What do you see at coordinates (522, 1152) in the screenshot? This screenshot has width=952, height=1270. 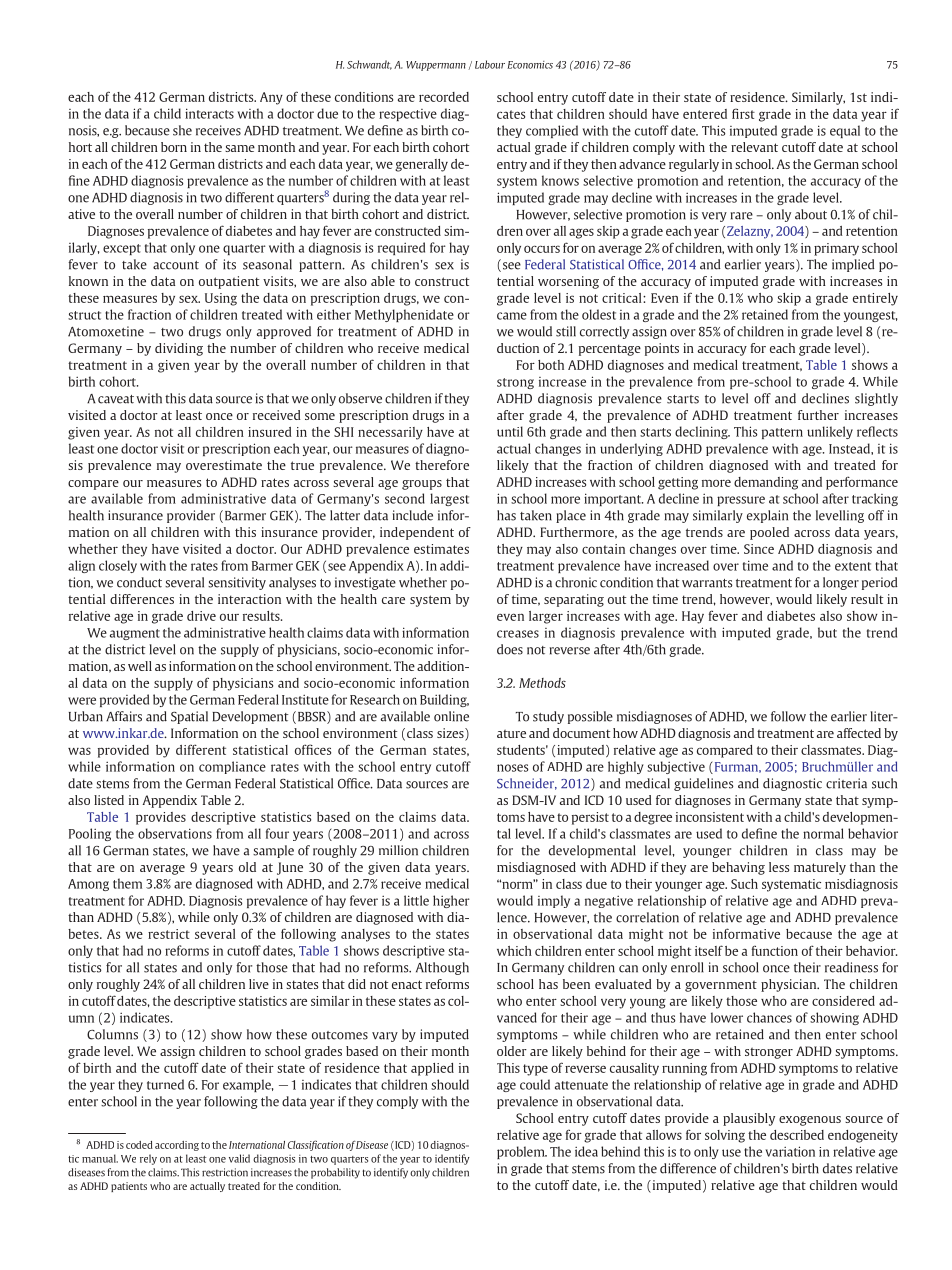 I see `problem` at bounding box center [522, 1152].
